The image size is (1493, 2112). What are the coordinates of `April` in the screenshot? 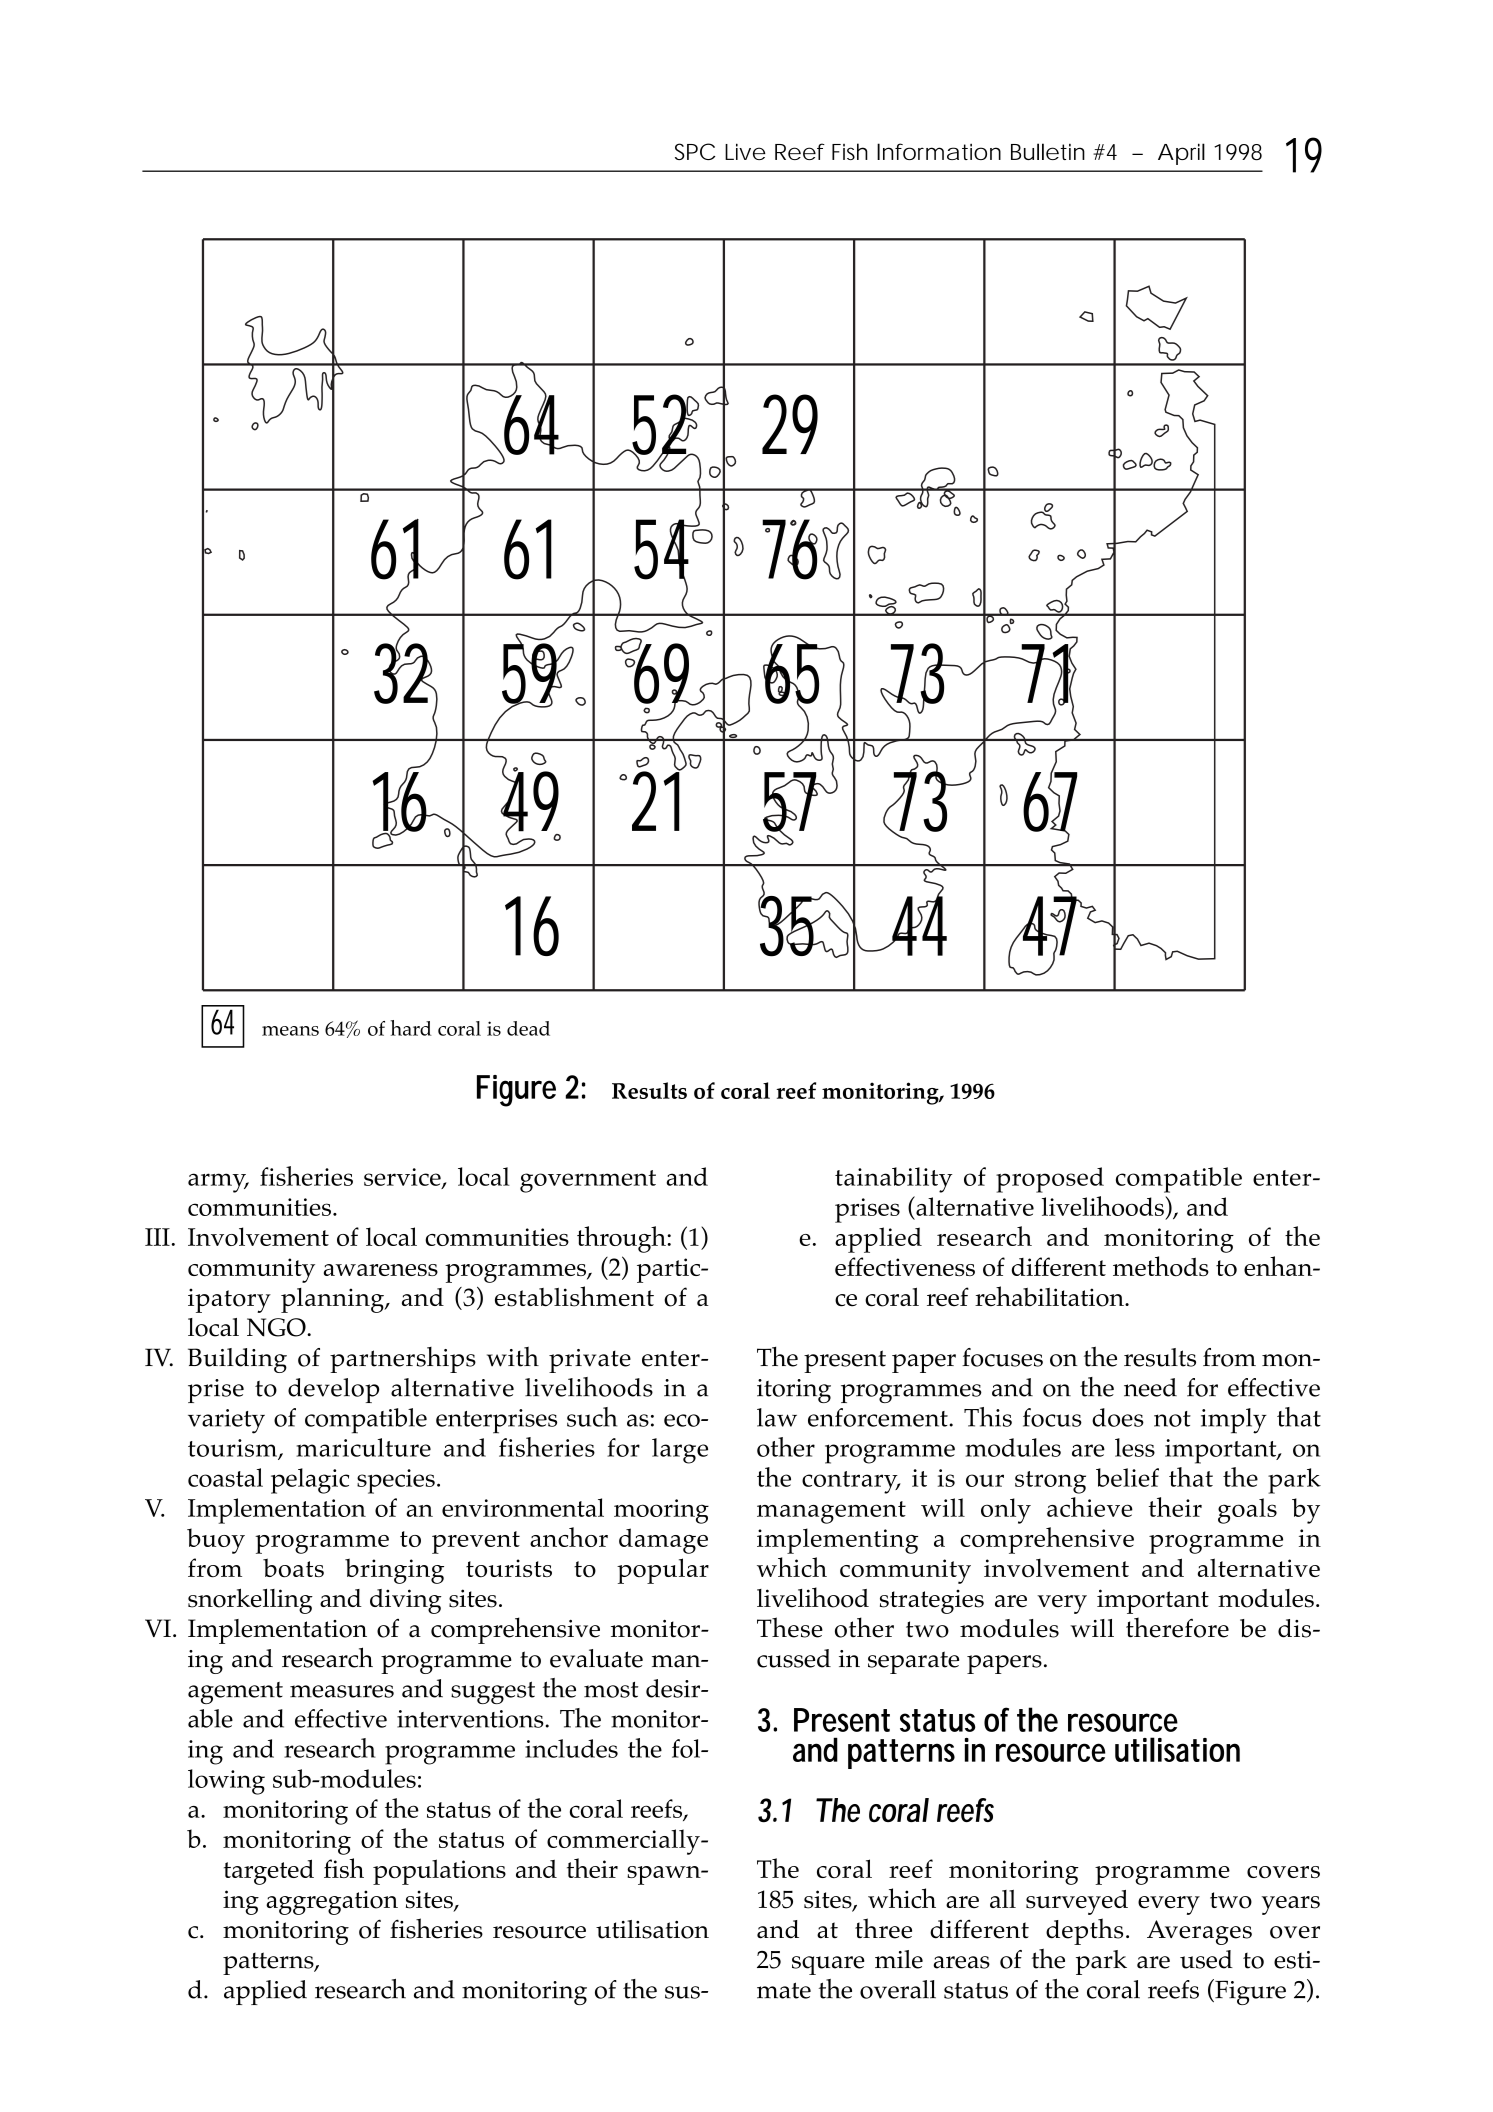 It's located at (1181, 154).
